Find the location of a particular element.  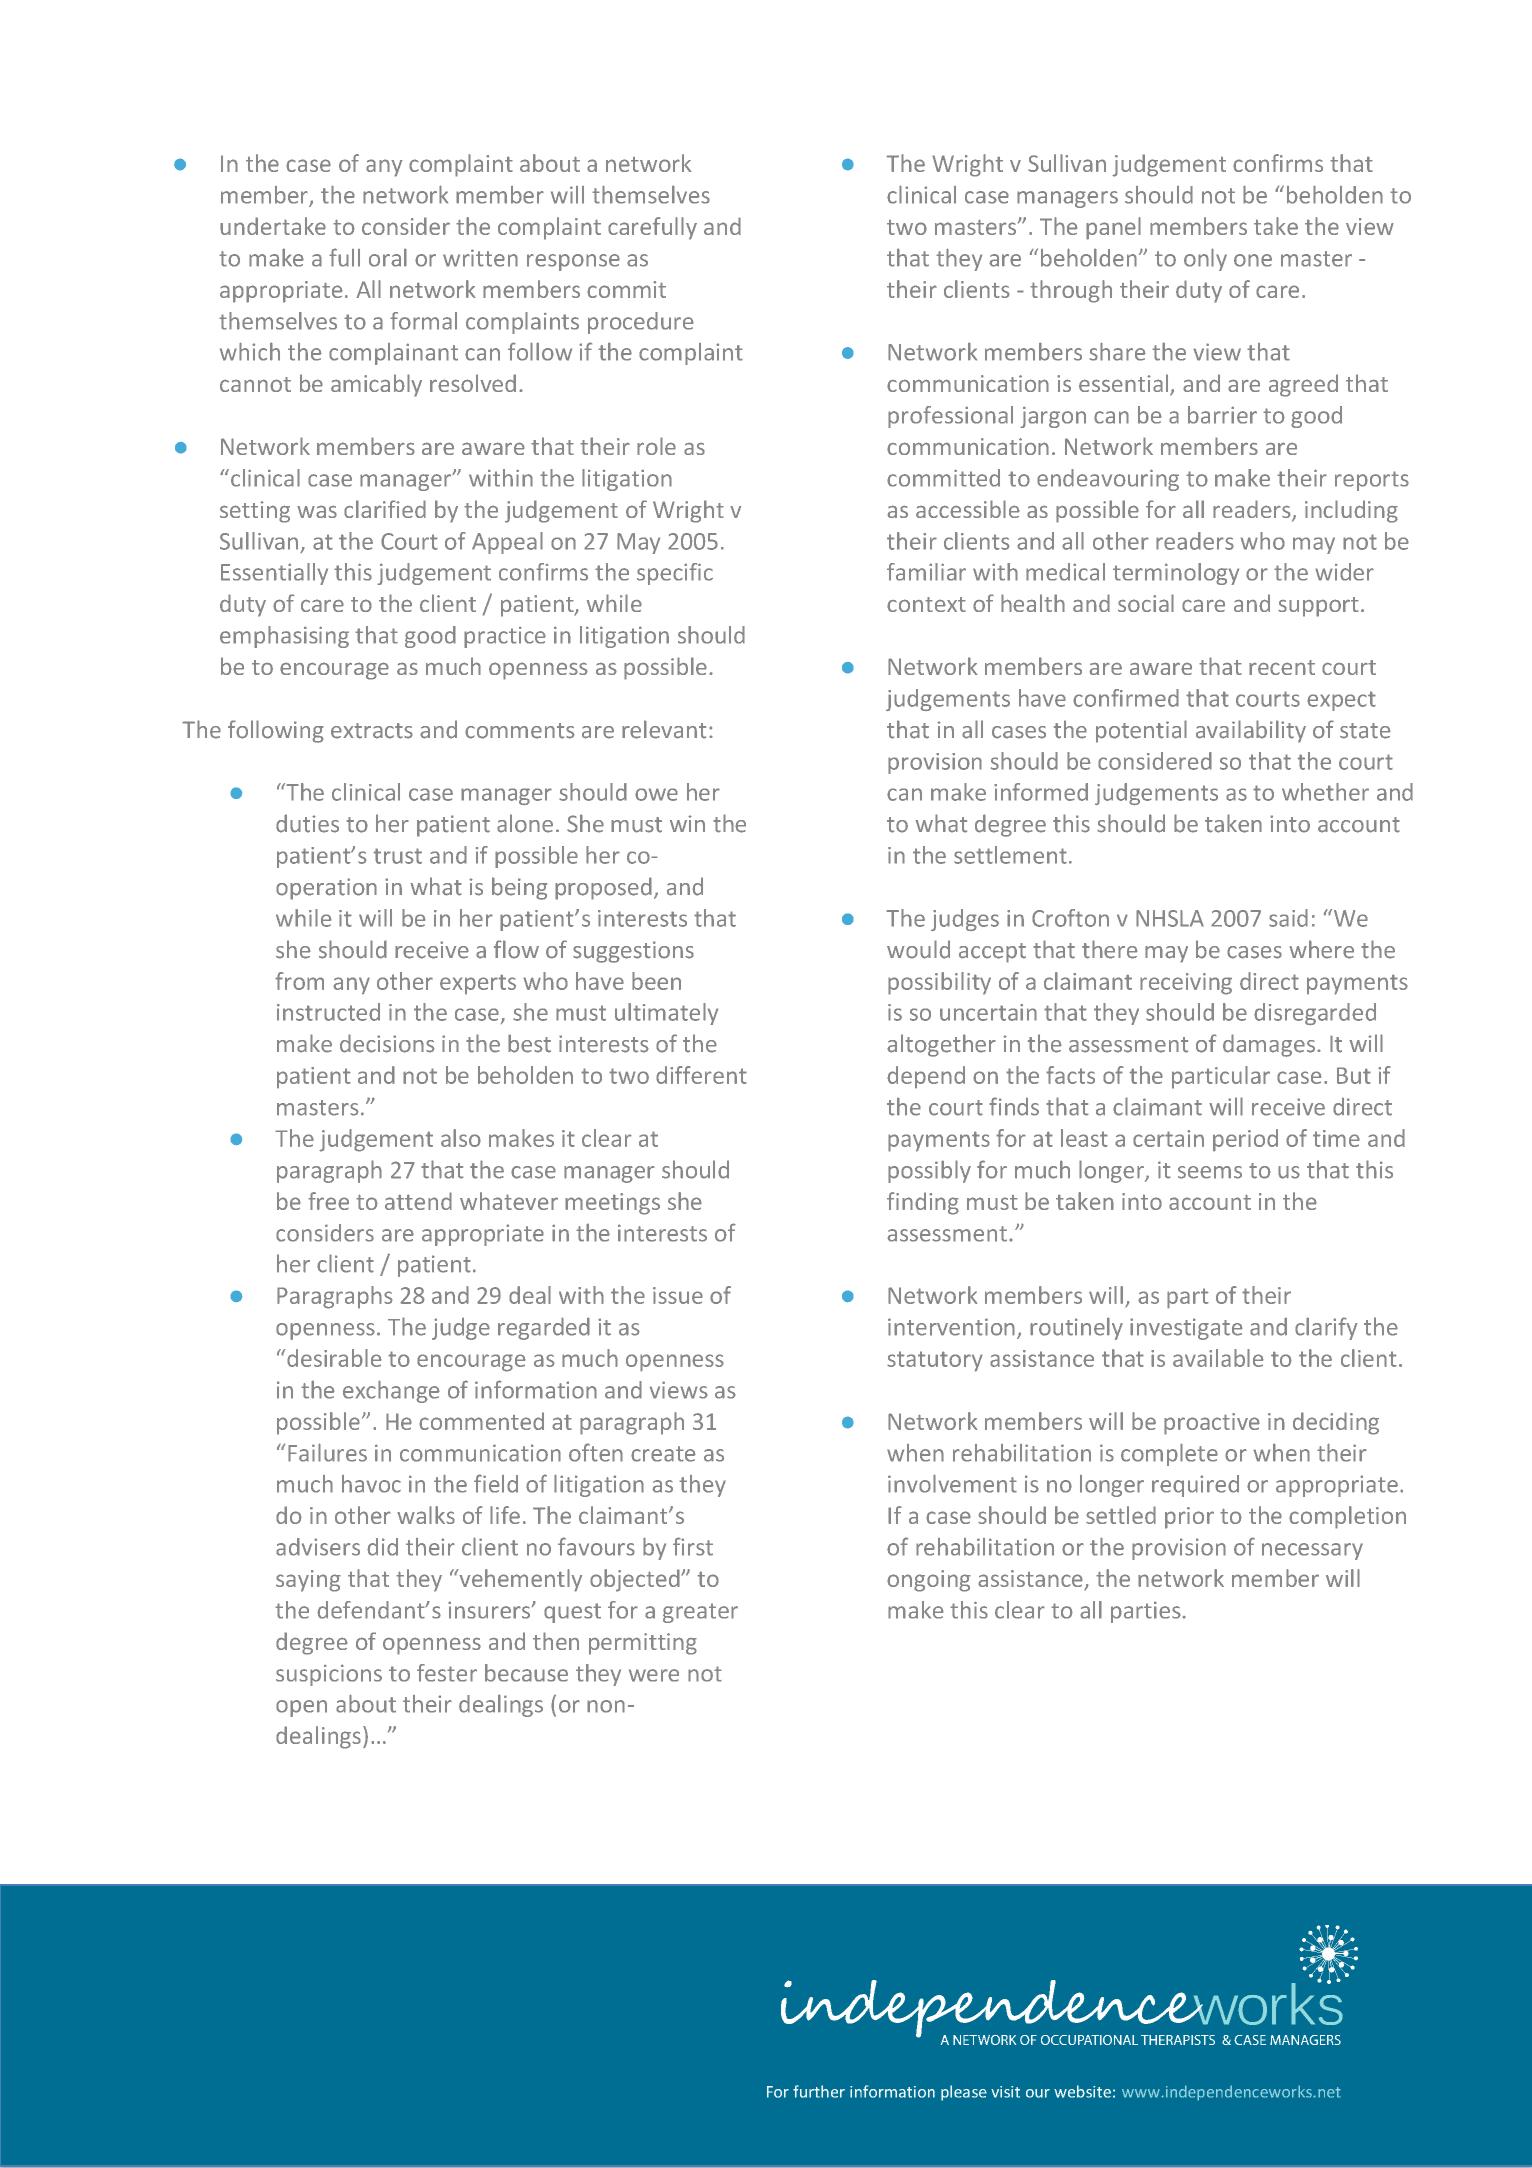

period is located at coordinates (1245, 1140).
